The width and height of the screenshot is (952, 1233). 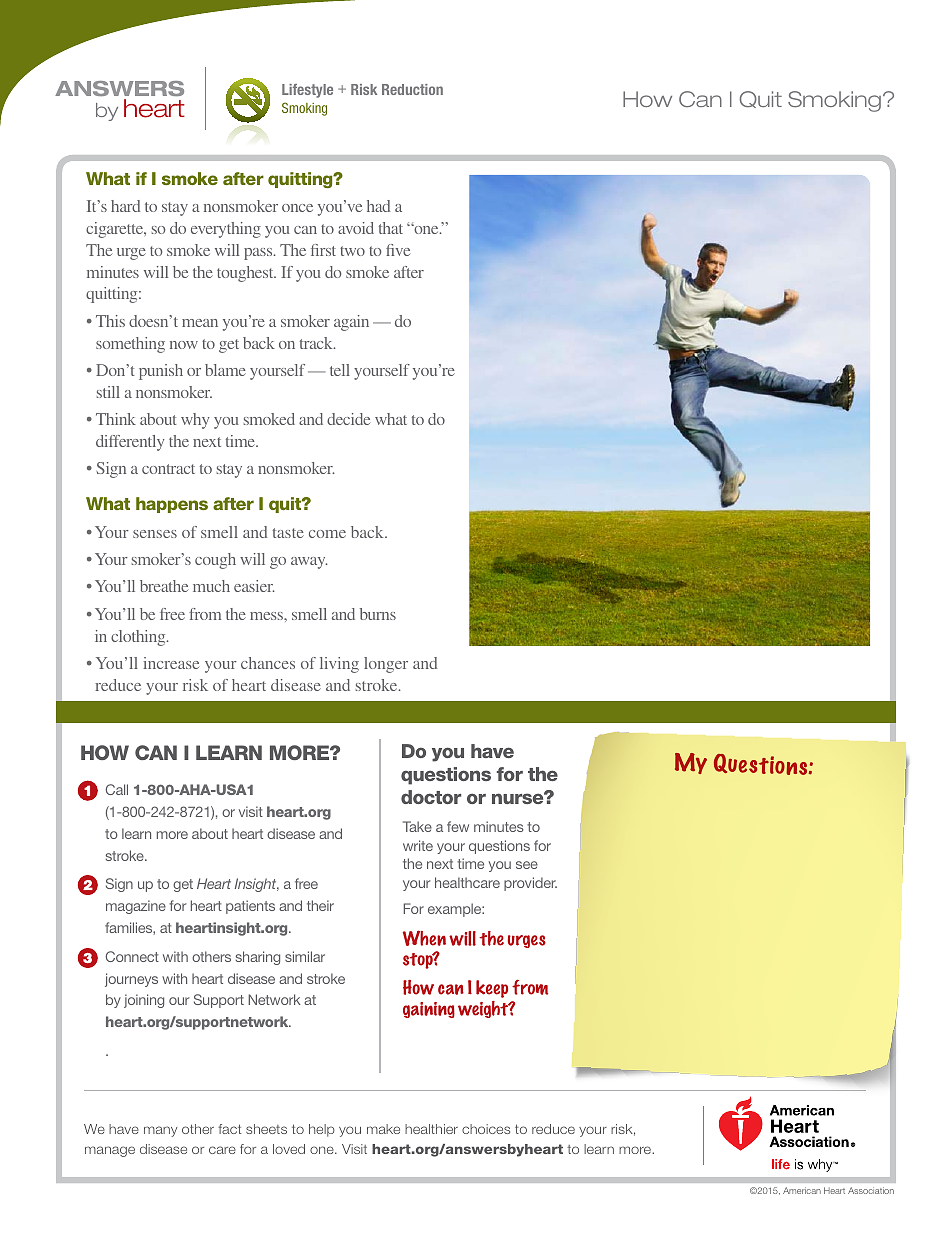 What do you see at coordinates (225, 370) in the screenshot?
I see `blame` at bounding box center [225, 370].
